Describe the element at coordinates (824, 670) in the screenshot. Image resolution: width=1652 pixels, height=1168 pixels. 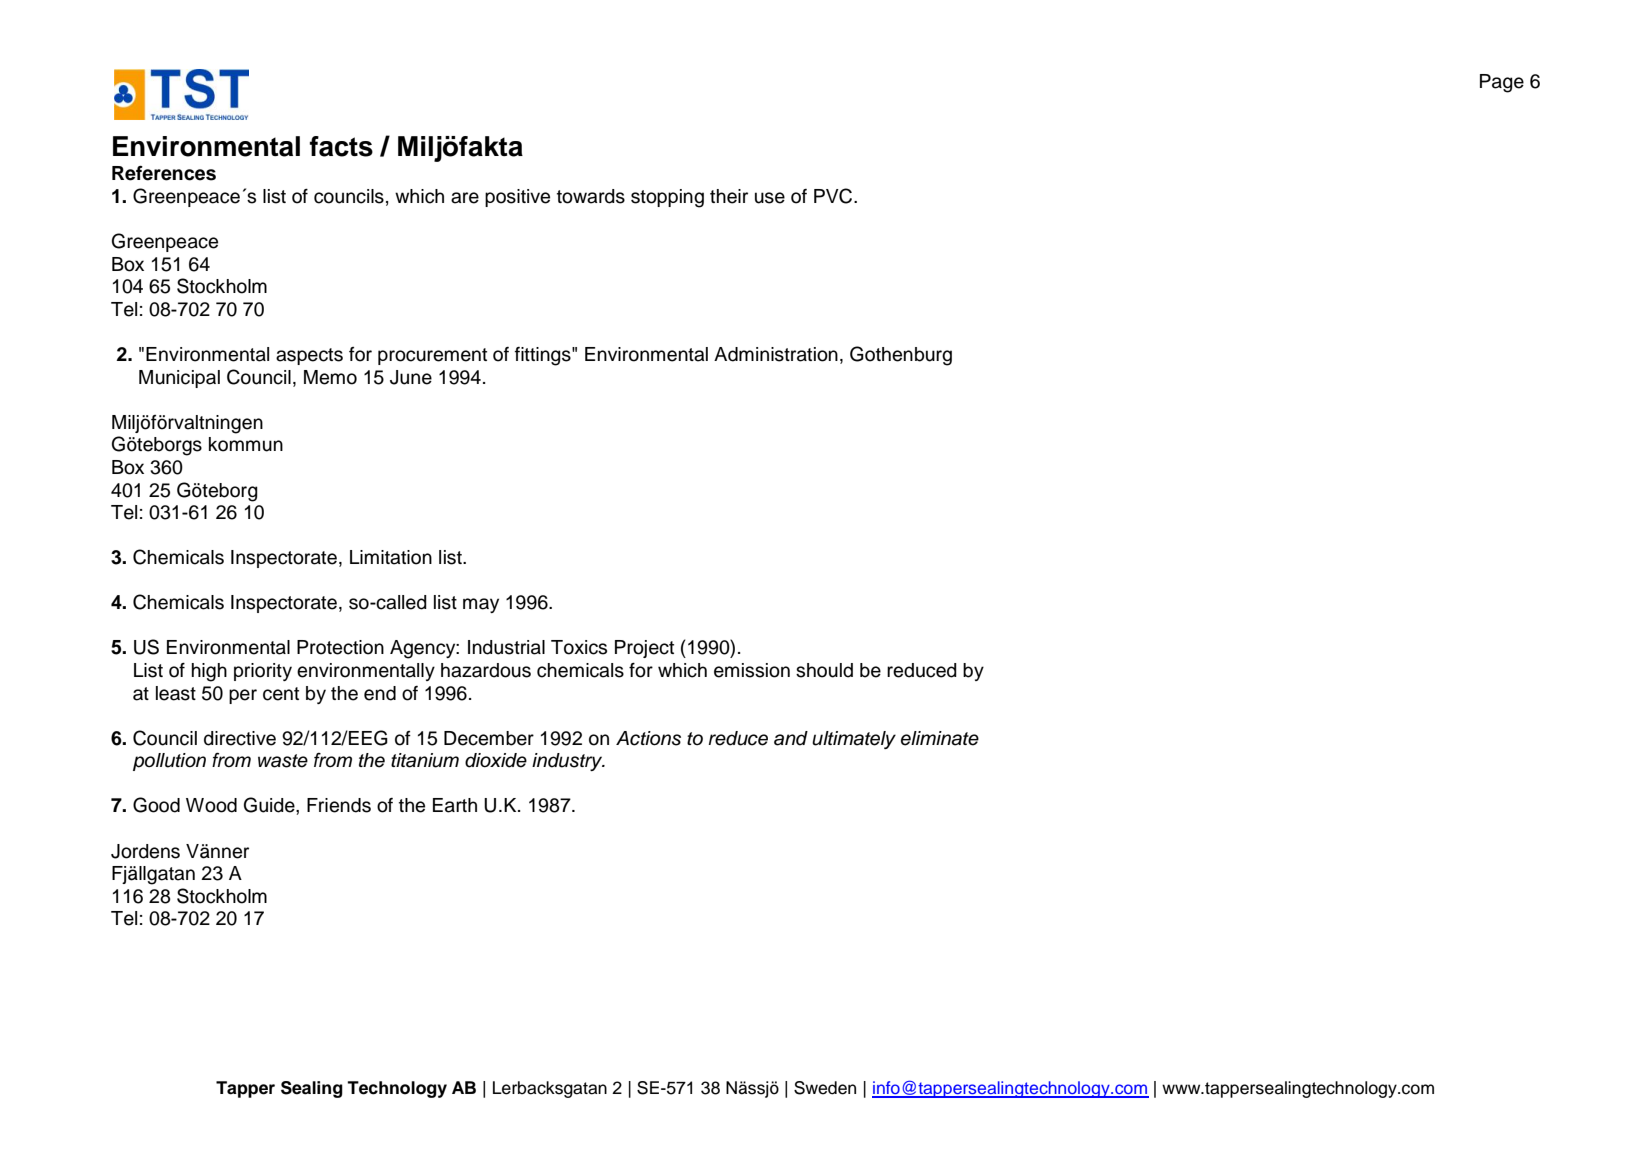
I see `should` at that location.
